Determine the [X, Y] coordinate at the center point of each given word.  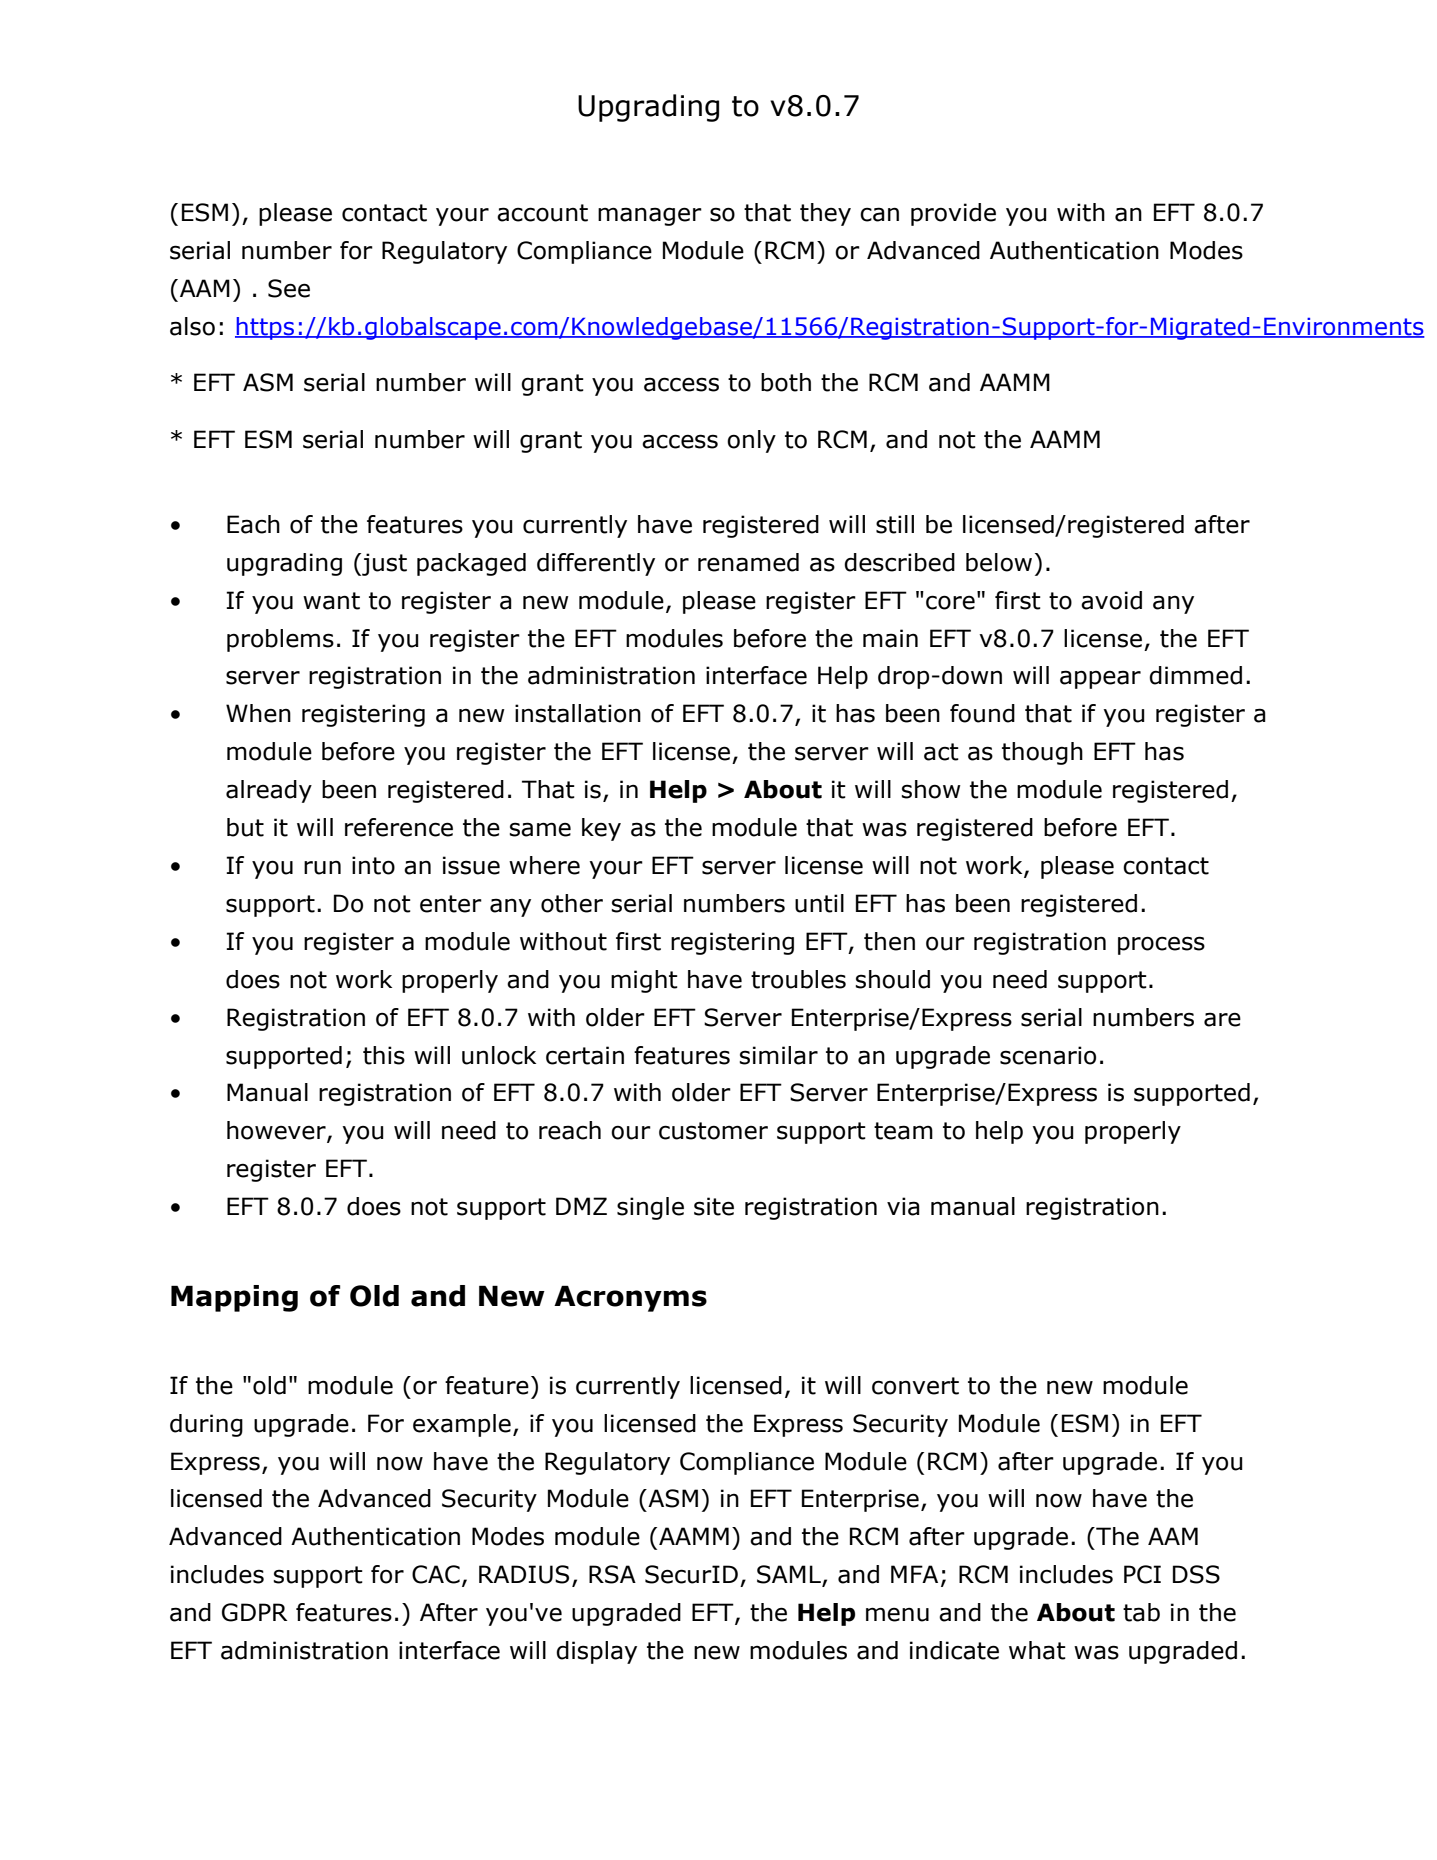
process [1161, 945]
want [331, 601]
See [289, 288]
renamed [748, 562]
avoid [1111, 600]
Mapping [234, 1298]
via [903, 1206]
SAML [790, 1575]
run [322, 867]
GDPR [254, 1612]
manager [650, 216]
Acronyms [630, 1298]
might [644, 981]
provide [953, 214]
